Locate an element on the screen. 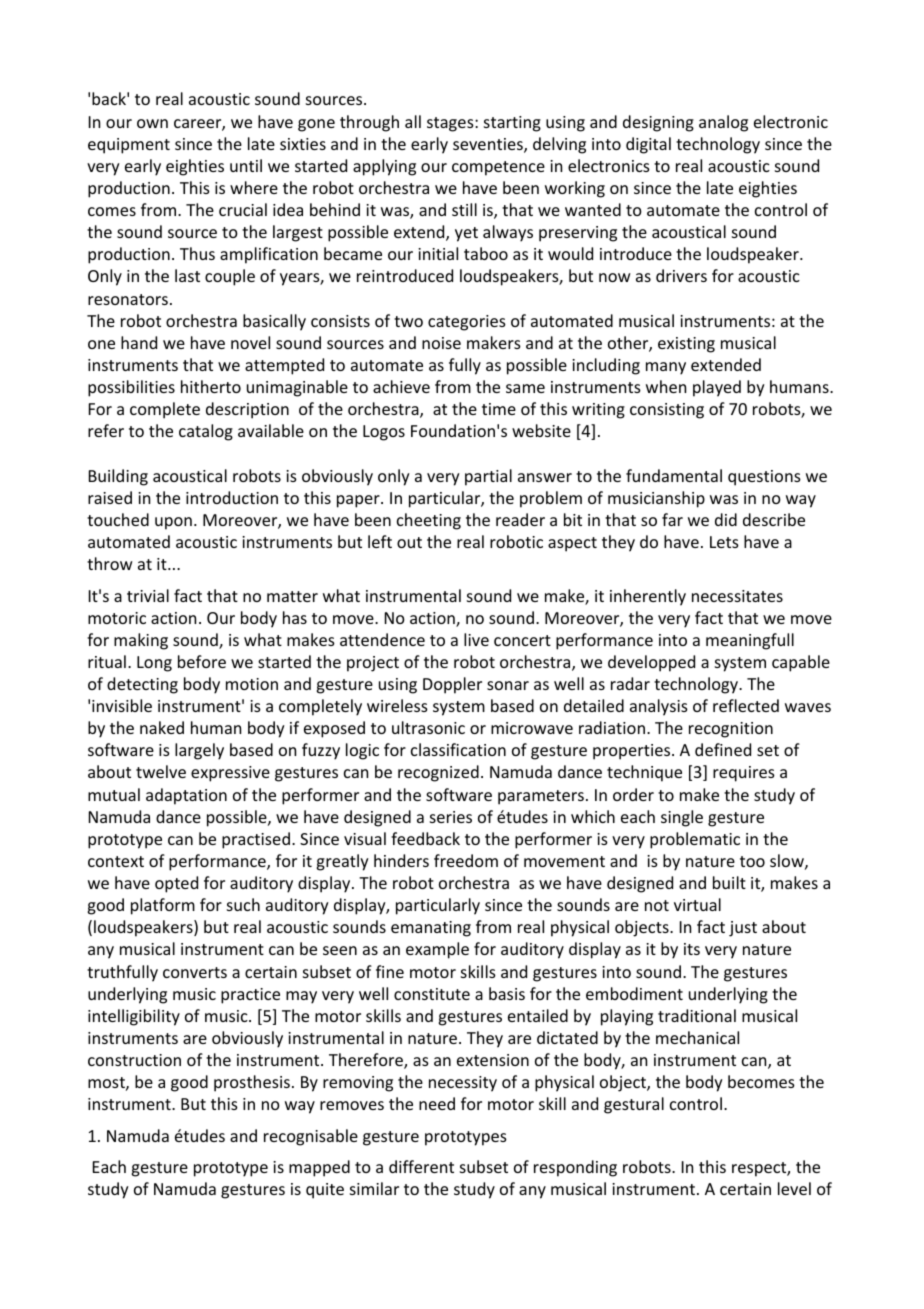  own is located at coordinates (152, 123).
